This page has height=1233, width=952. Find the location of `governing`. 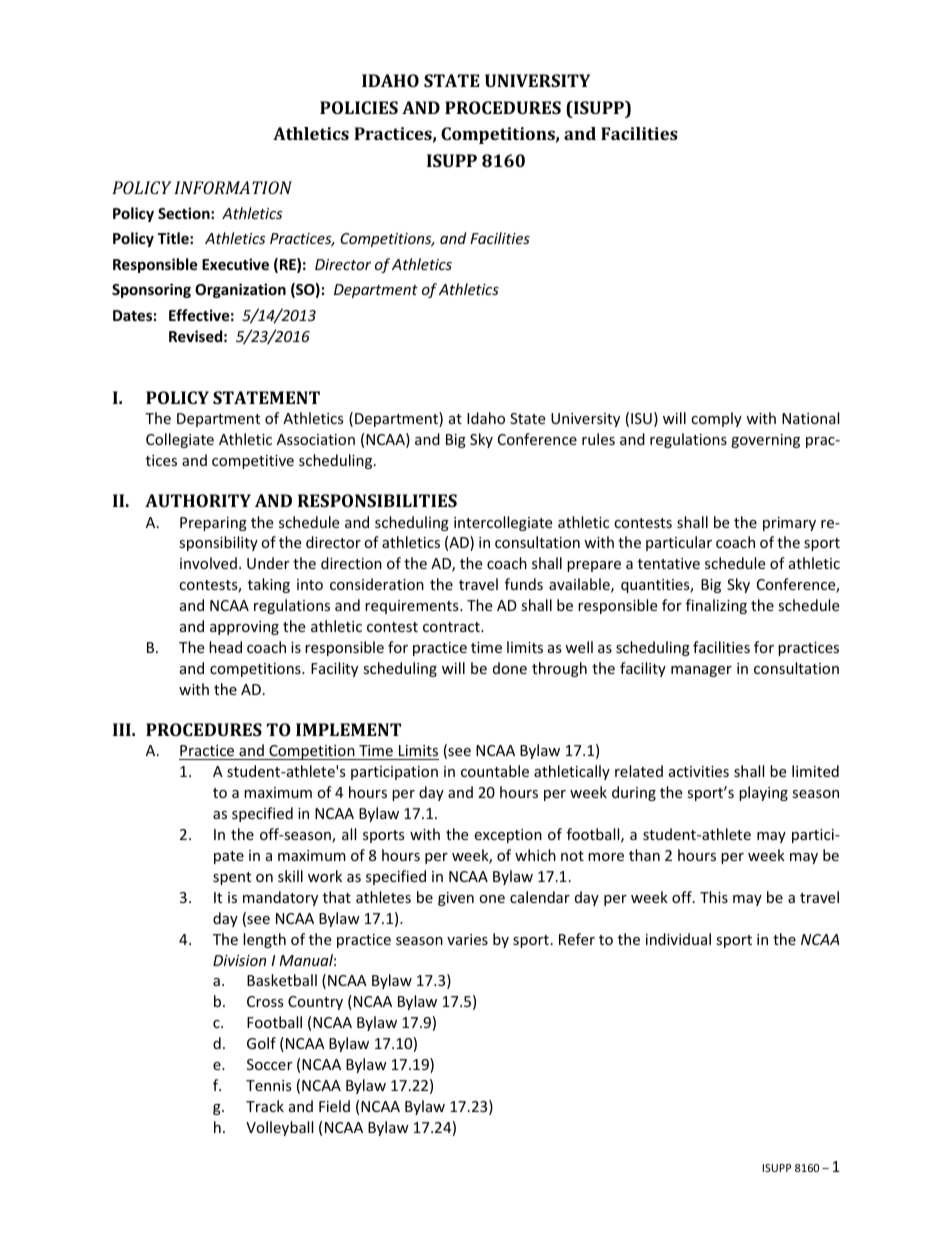

governing is located at coordinates (765, 441).
